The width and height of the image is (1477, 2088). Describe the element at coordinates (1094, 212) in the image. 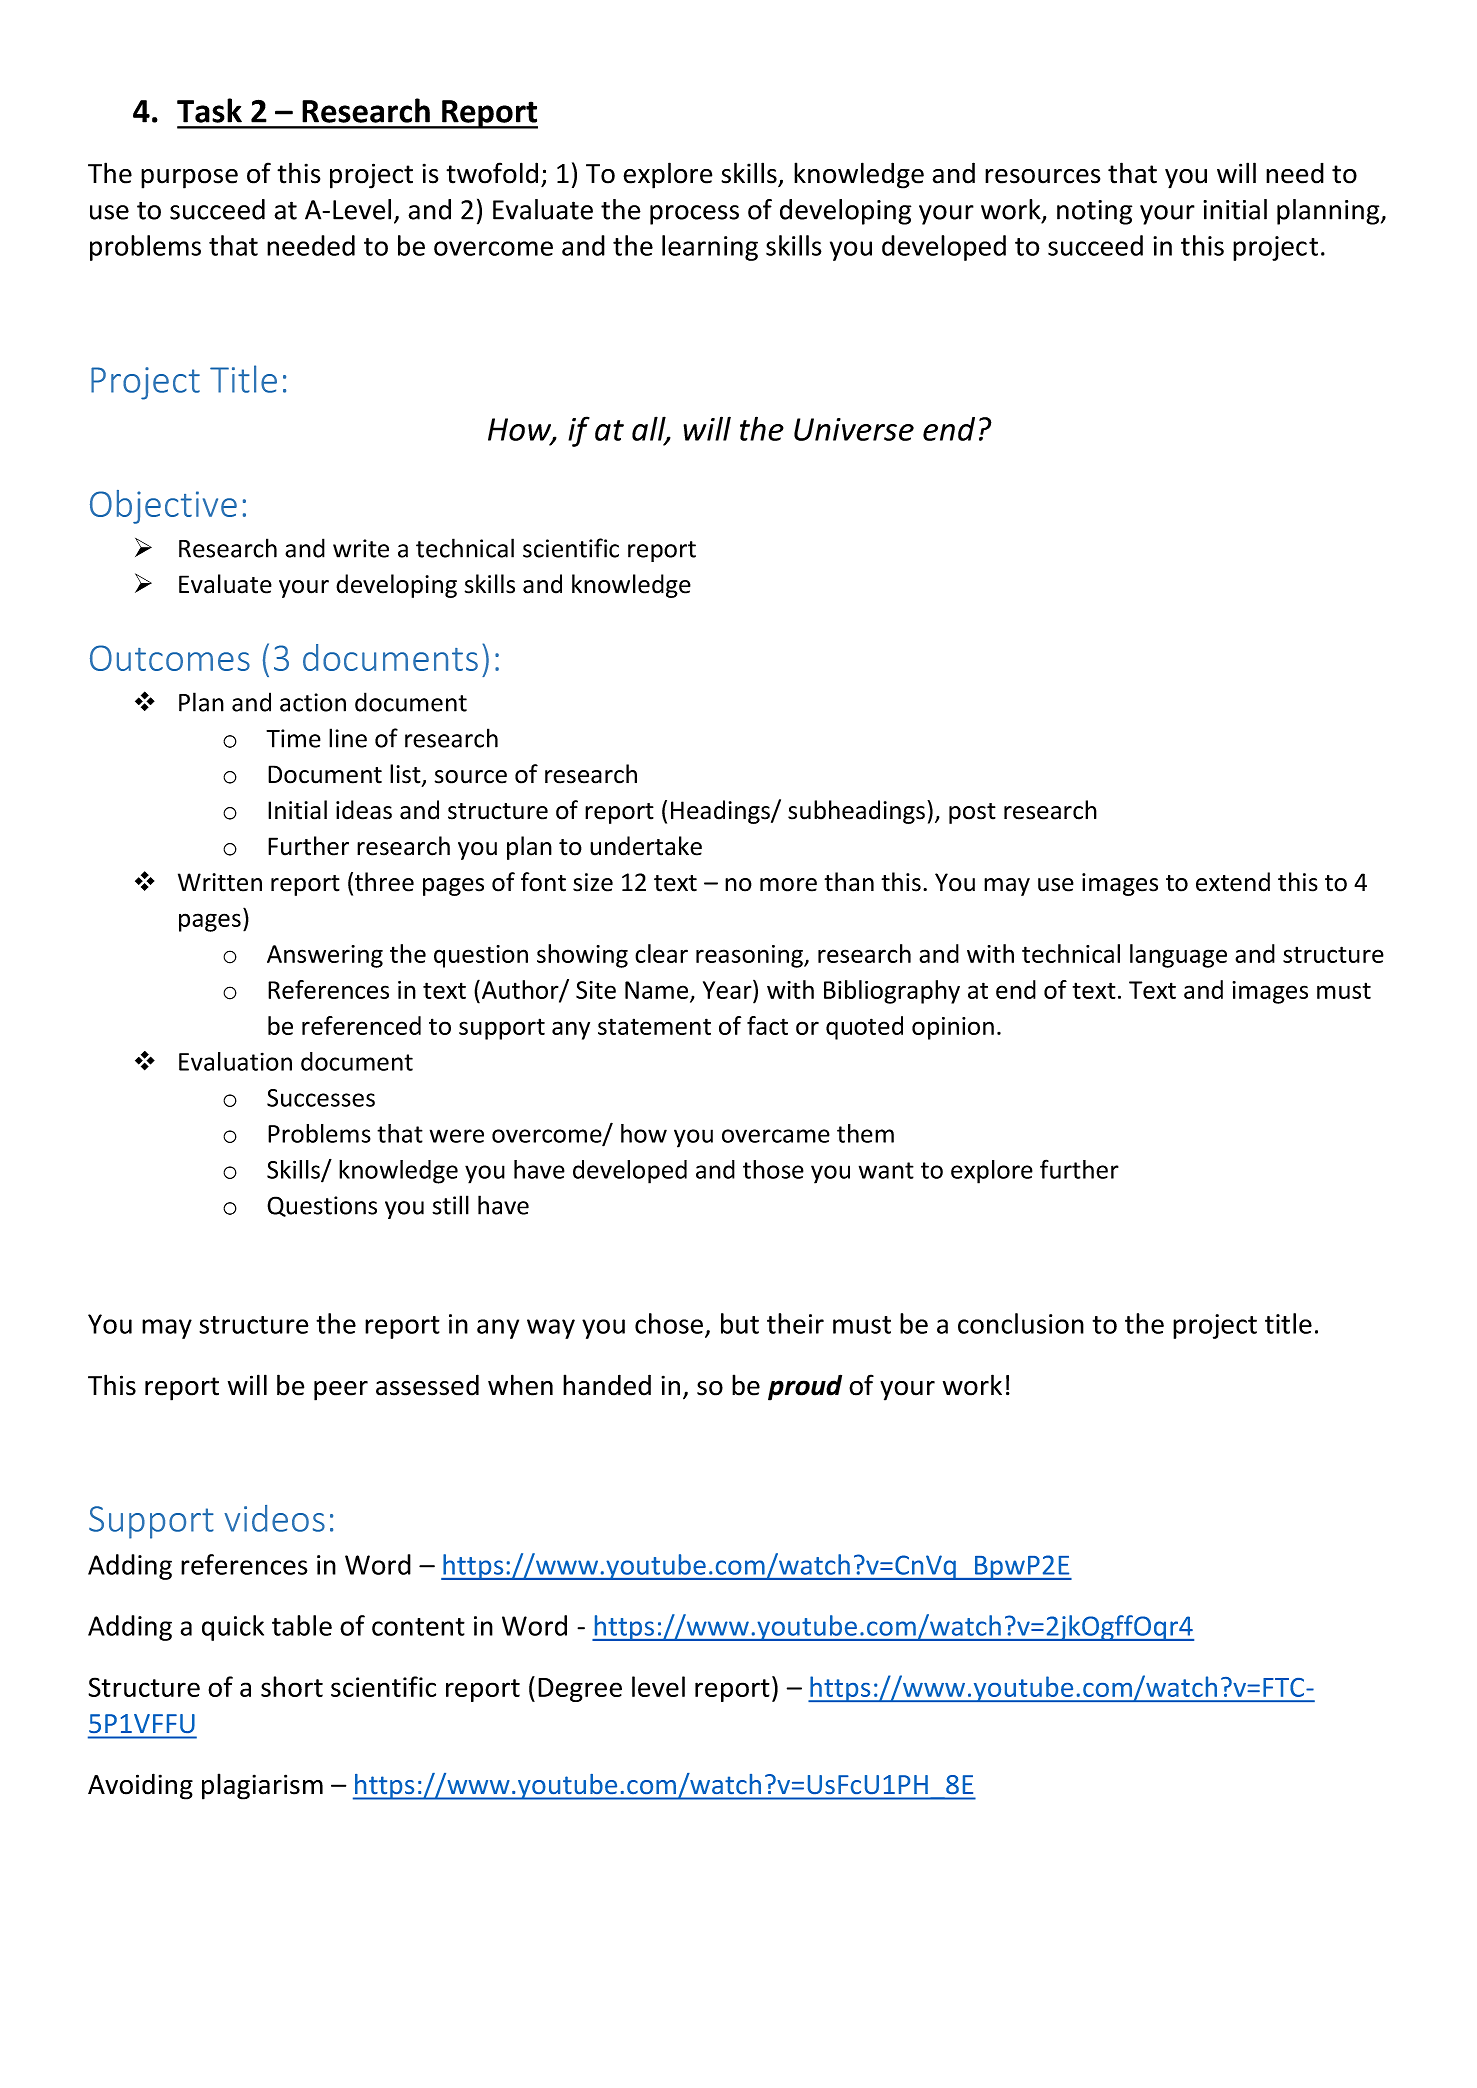

I see `noting` at that location.
